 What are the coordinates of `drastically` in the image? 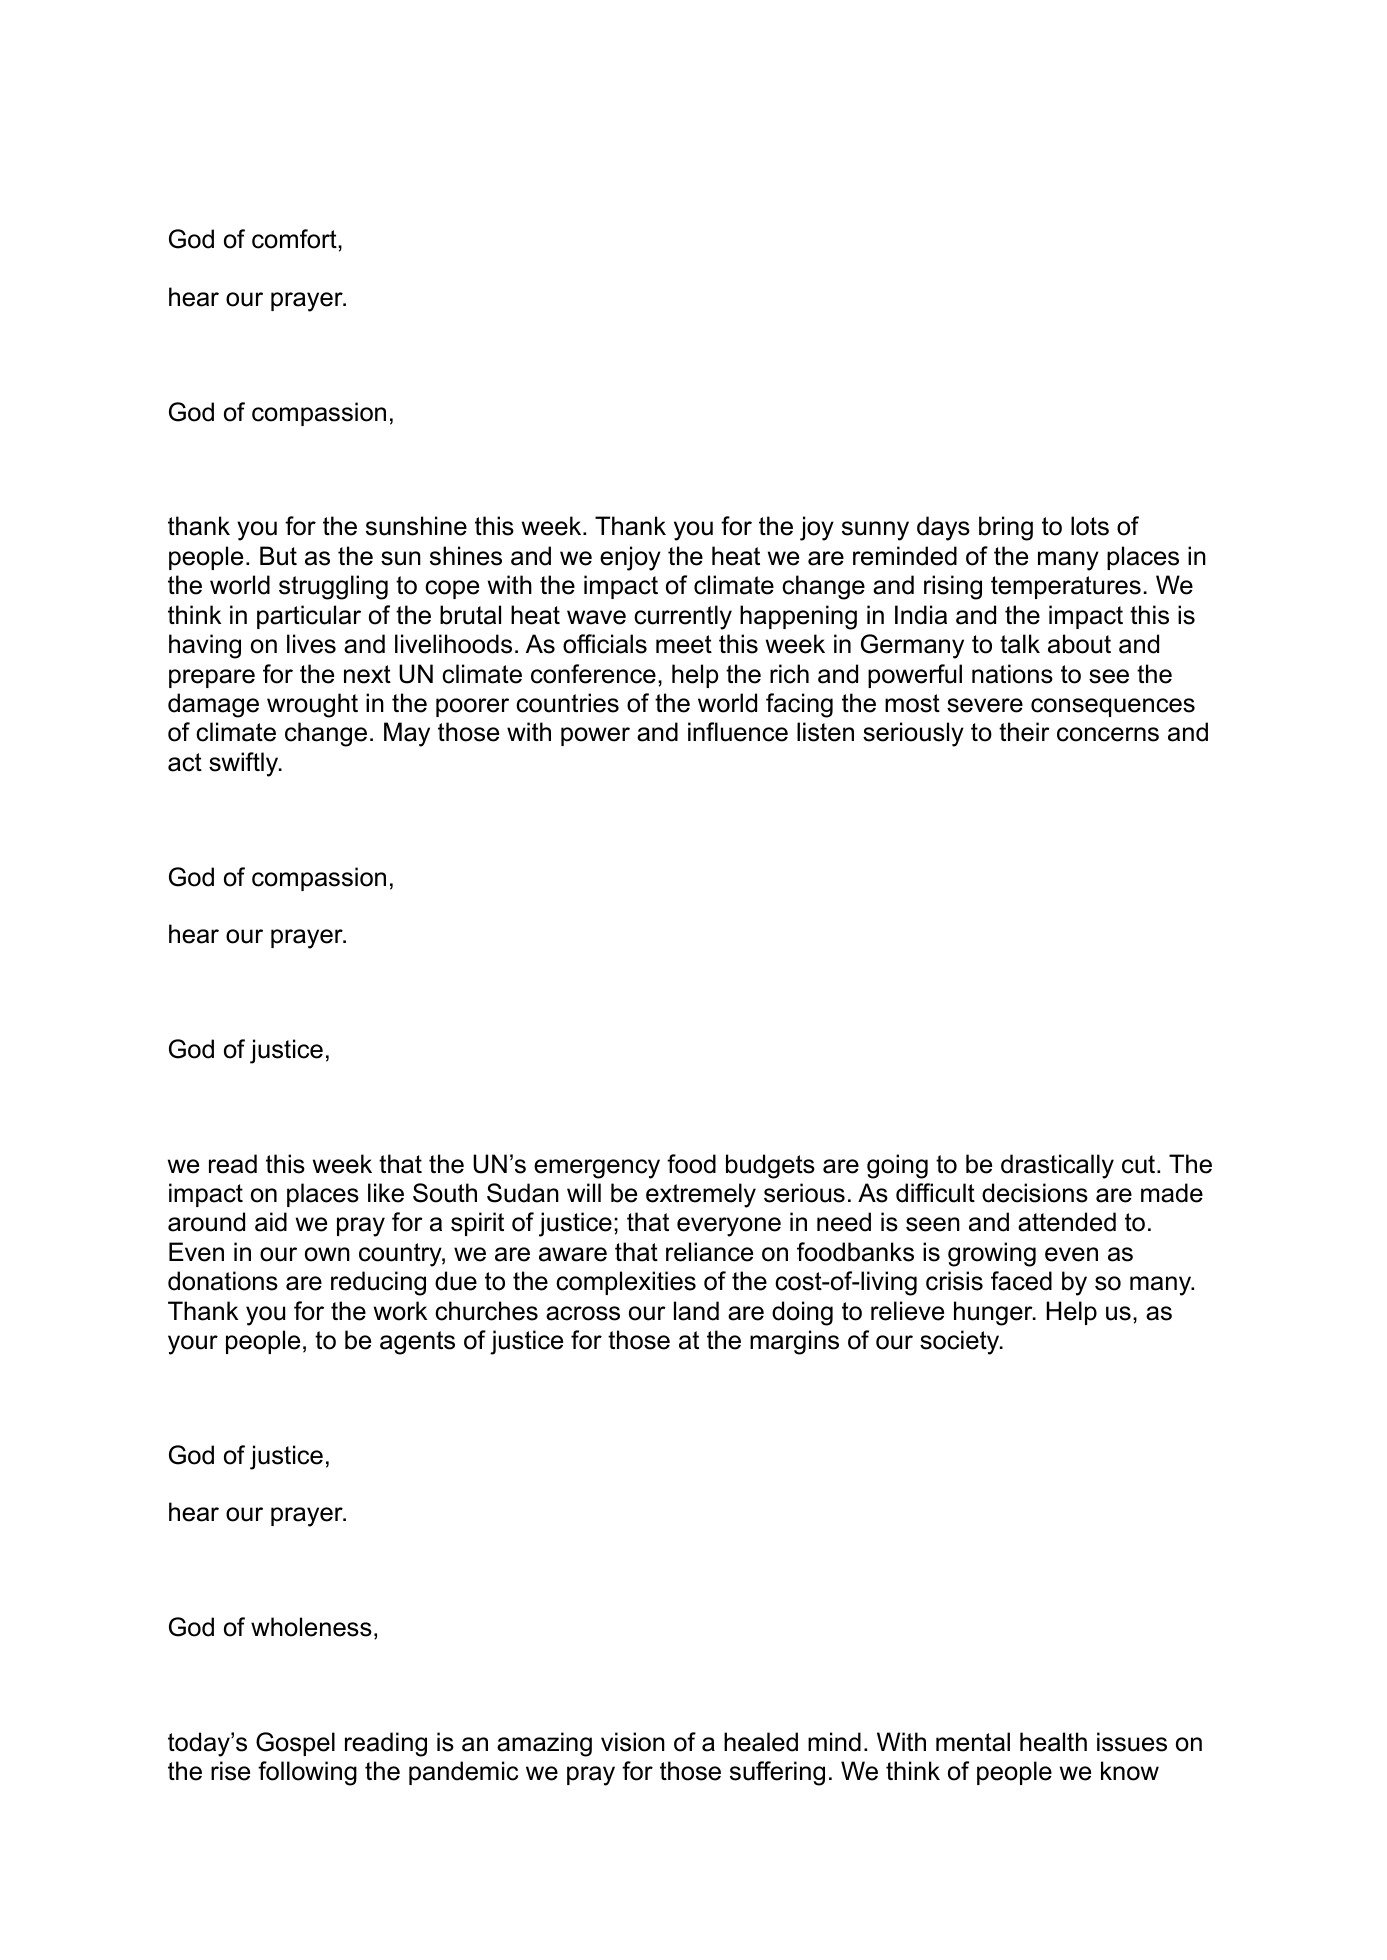 It's located at (1057, 1166).
